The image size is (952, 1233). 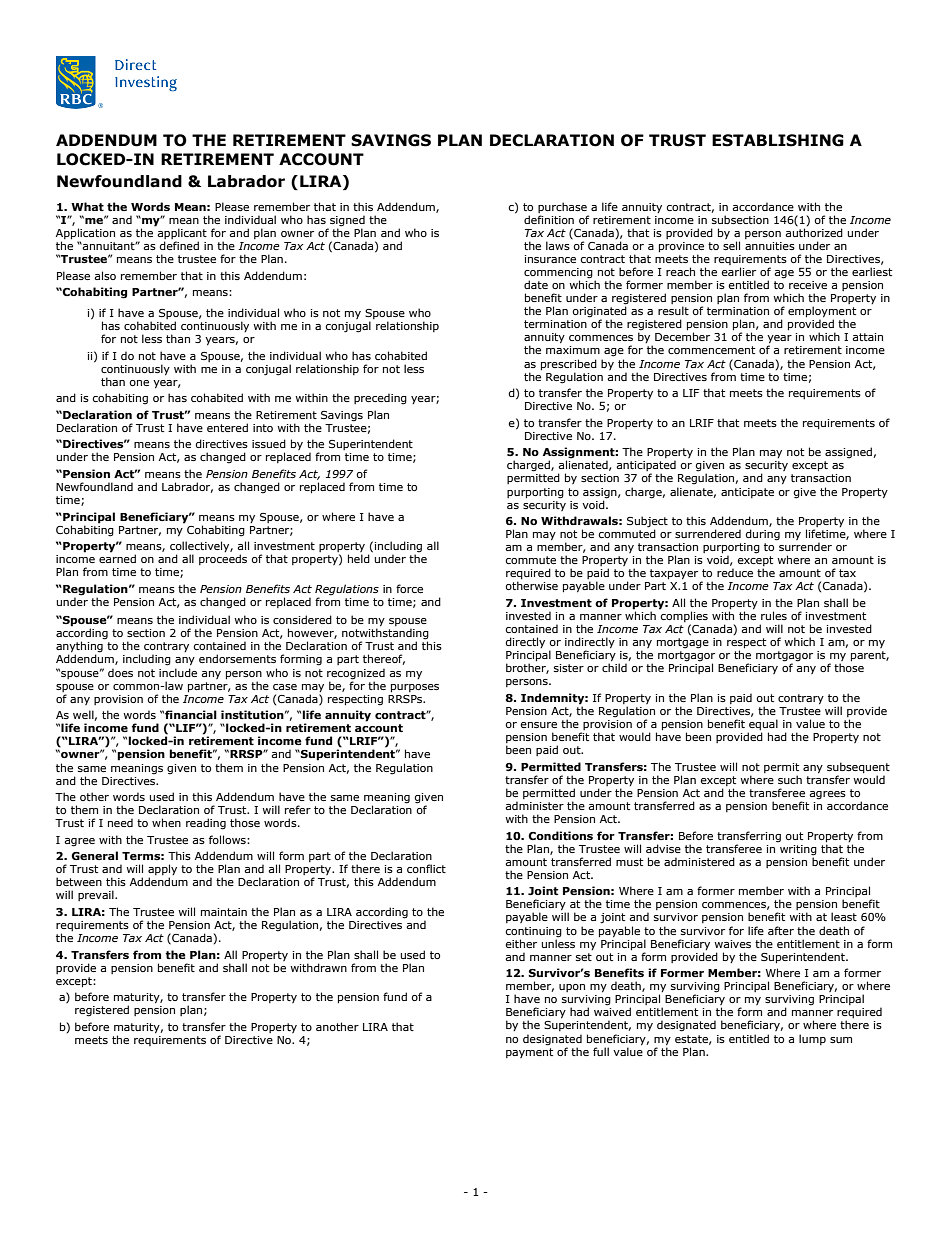 What do you see at coordinates (409, 588) in the page?
I see `force` at bounding box center [409, 588].
